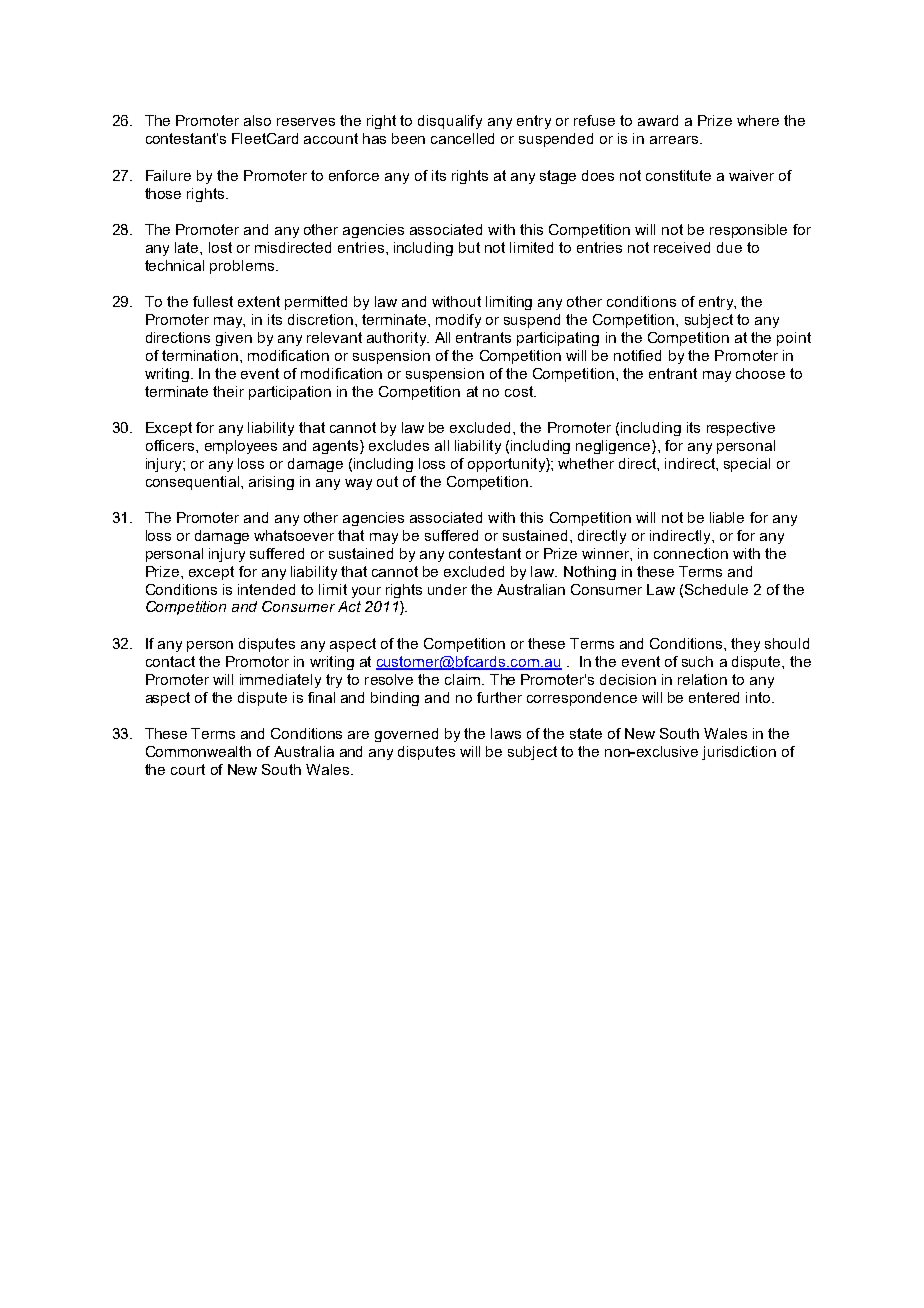 The width and height of the screenshot is (924, 1308). What do you see at coordinates (675, 140) in the screenshot?
I see `arrears` at bounding box center [675, 140].
